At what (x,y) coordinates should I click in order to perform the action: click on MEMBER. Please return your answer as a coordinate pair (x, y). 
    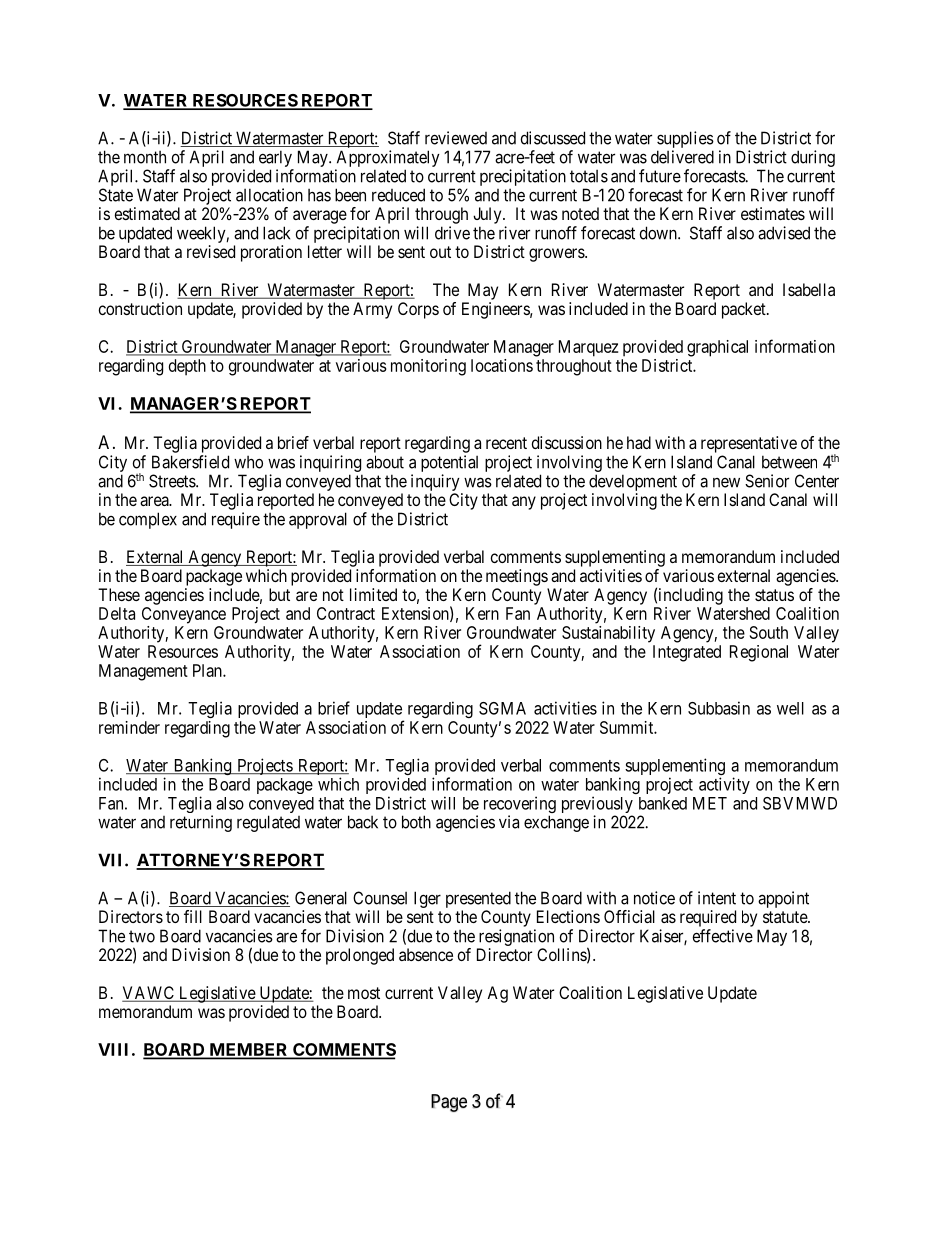
    Looking at the image, I should click on (249, 1050).
